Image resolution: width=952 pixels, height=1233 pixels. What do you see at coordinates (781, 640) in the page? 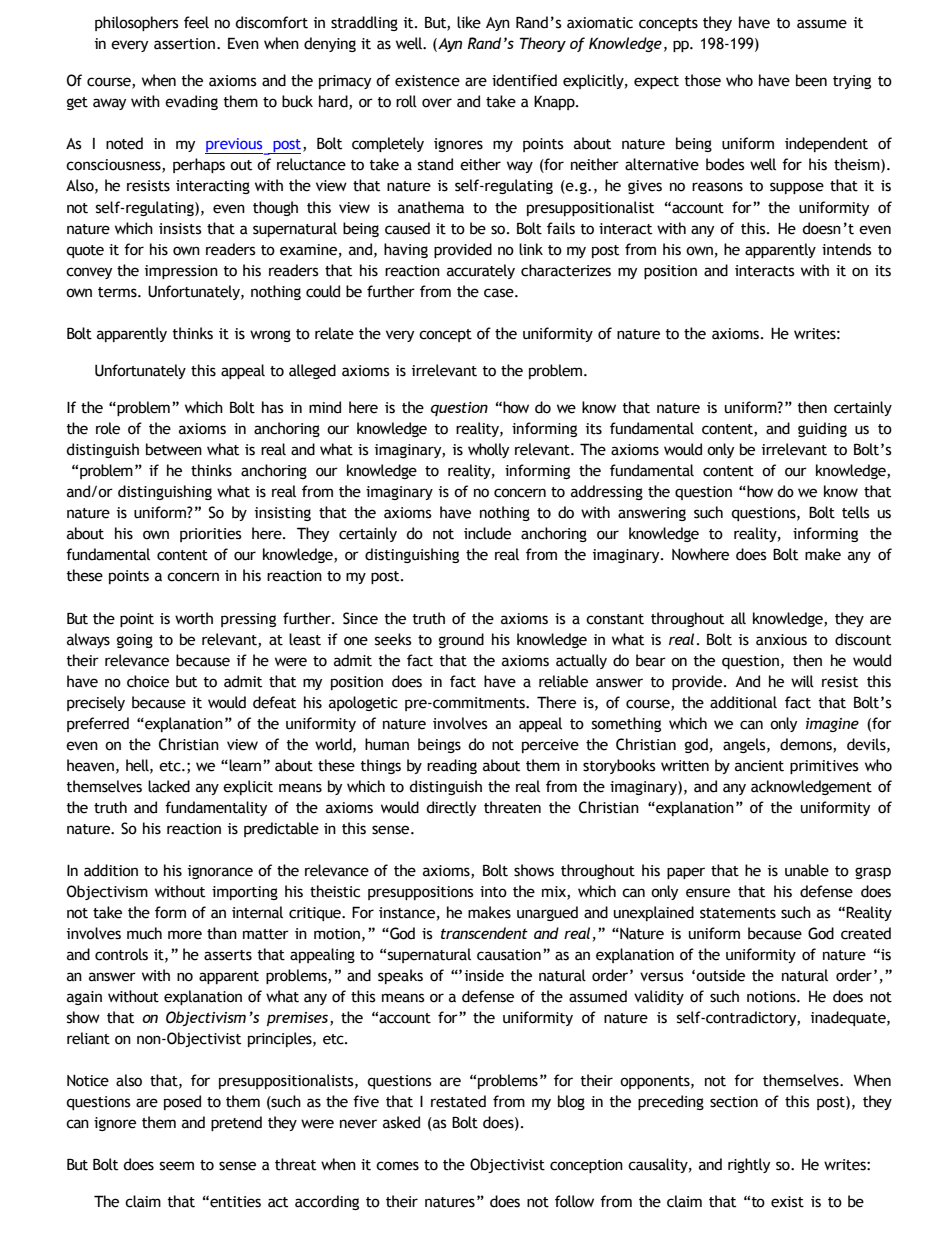
I see `anxious` at bounding box center [781, 640].
